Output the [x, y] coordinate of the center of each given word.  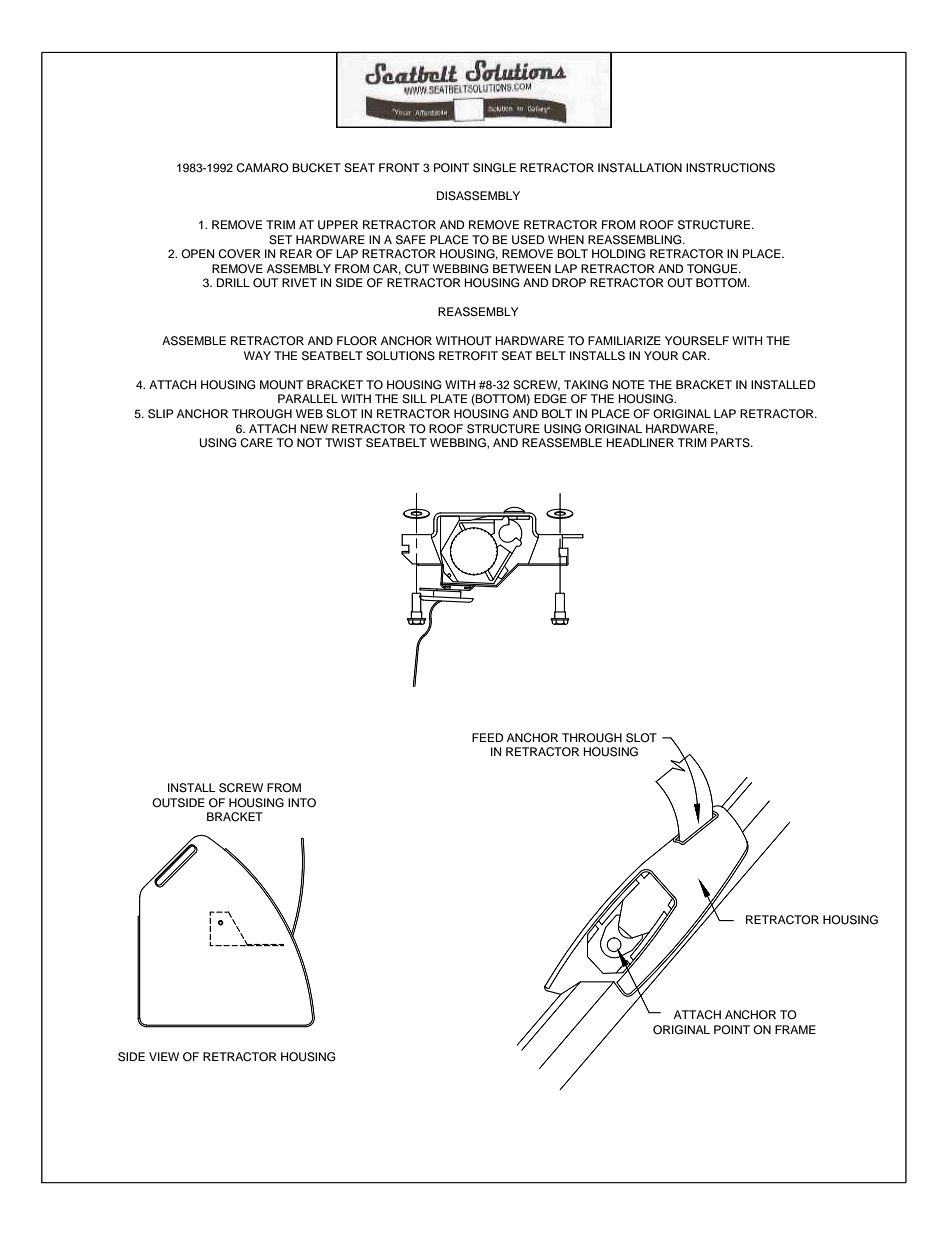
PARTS [731, 443]
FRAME [795, 1029]
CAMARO [262, 168]
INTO [302, 803]
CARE [256, 443]
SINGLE [494, 168]
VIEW [164, 1056]
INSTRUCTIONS [730, 168]
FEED [487, 737]
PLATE [449, 398]
